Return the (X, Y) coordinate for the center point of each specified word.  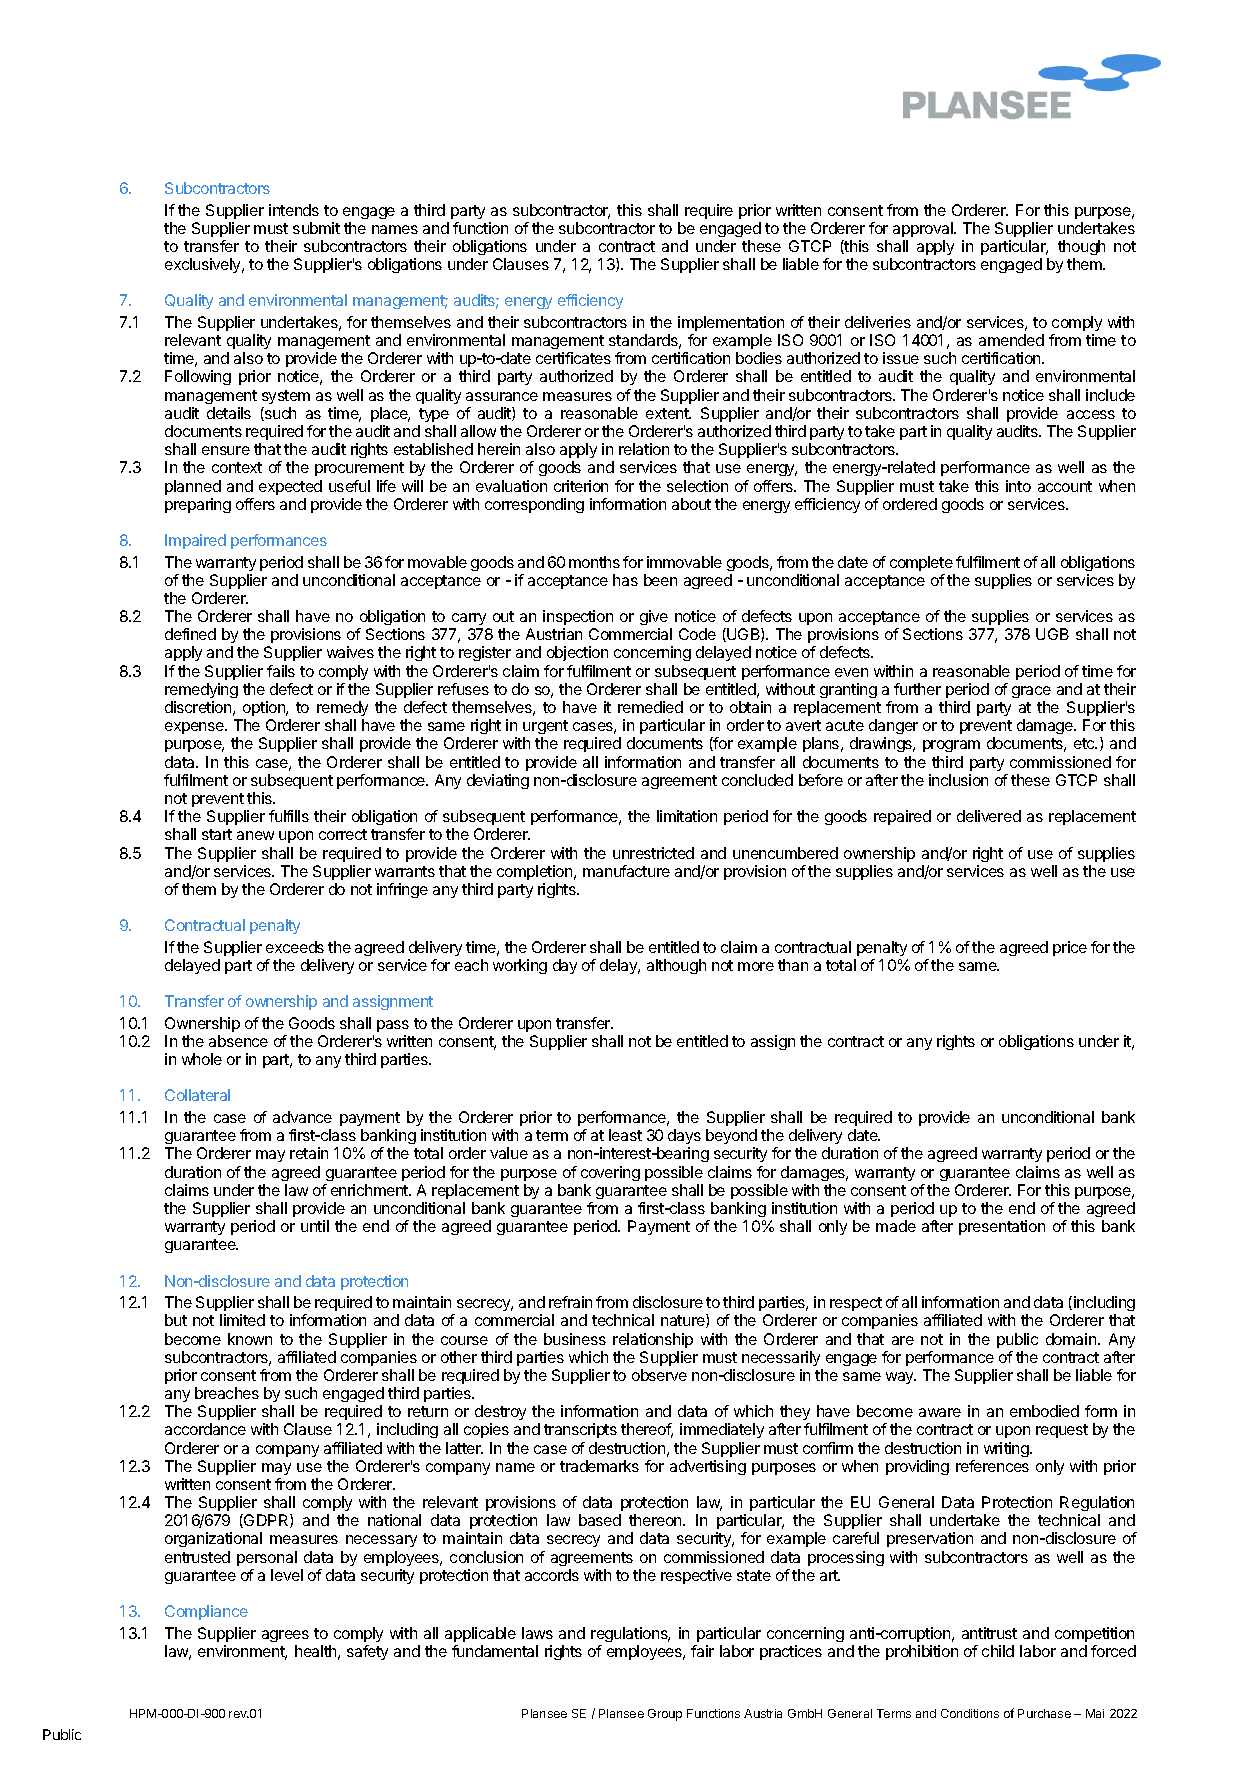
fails (281, 671)
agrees (285, 1636)
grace (1031, 692)
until (315, 1226)
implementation (731, 323)
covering (610, 1173)
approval (924, 229)
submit (316, 228)
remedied (650, 707)
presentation (1002, 1227)
